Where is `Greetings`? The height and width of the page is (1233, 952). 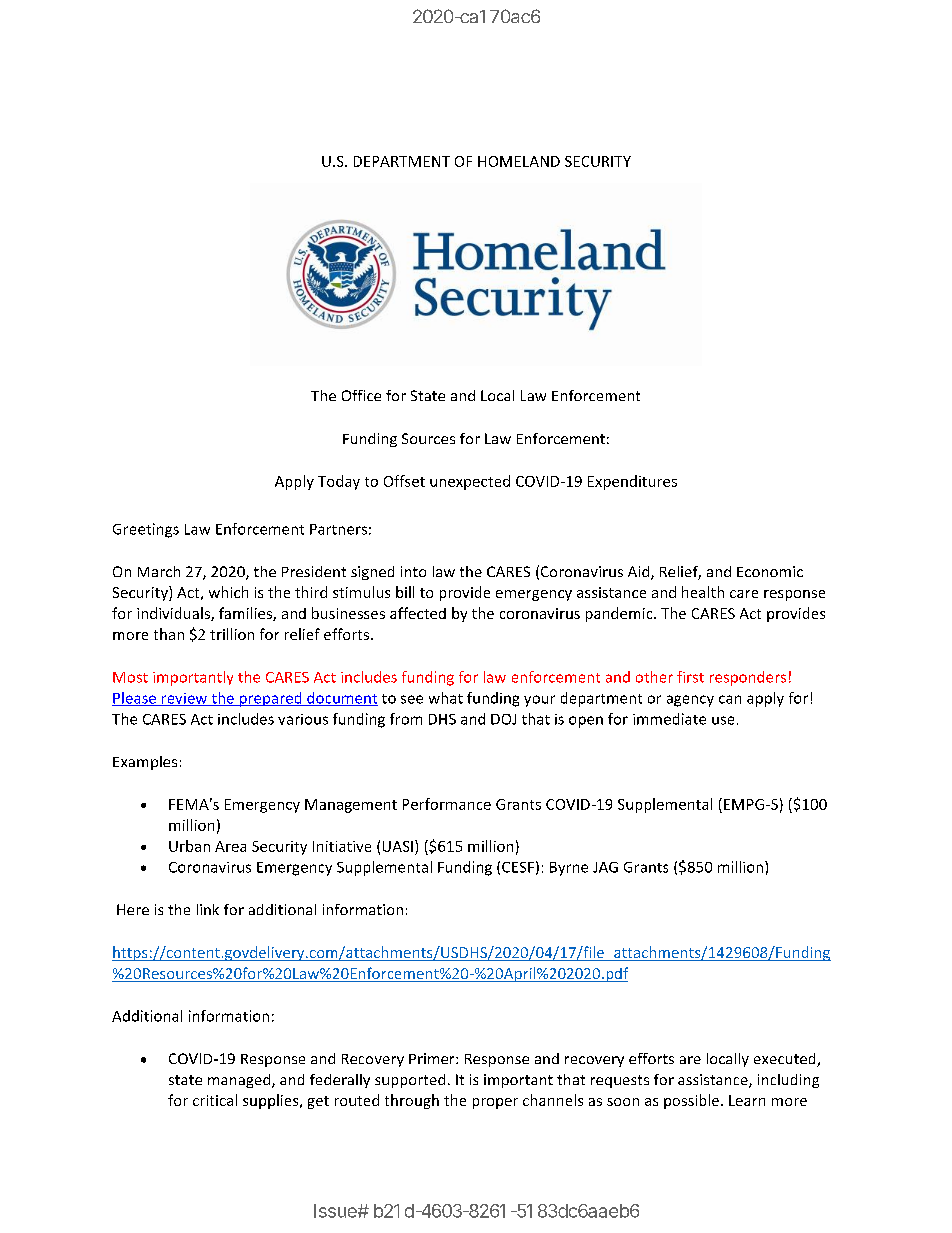 Greetings is located at coordinates (146, 530).
